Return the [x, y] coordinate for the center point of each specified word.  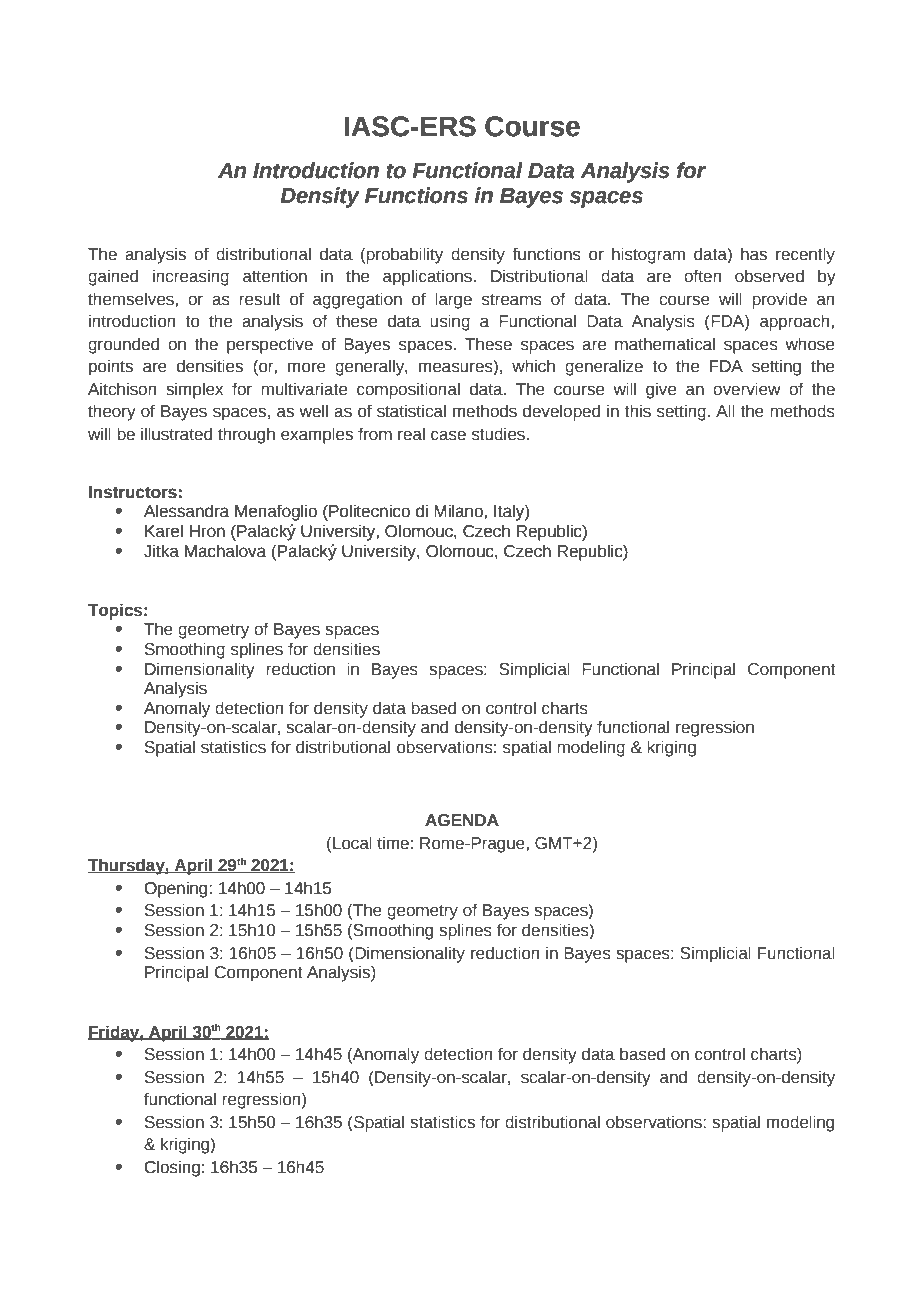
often [702, 276]
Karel [164, 531]
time [393, 843]
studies [498, 434]
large [453, 300]
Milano [459, 511]
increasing [191, 277]
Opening [177, 889]
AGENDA [462, 820]
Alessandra [187, 511]
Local [352, 843]
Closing [172, 1168]
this [638, 411]
